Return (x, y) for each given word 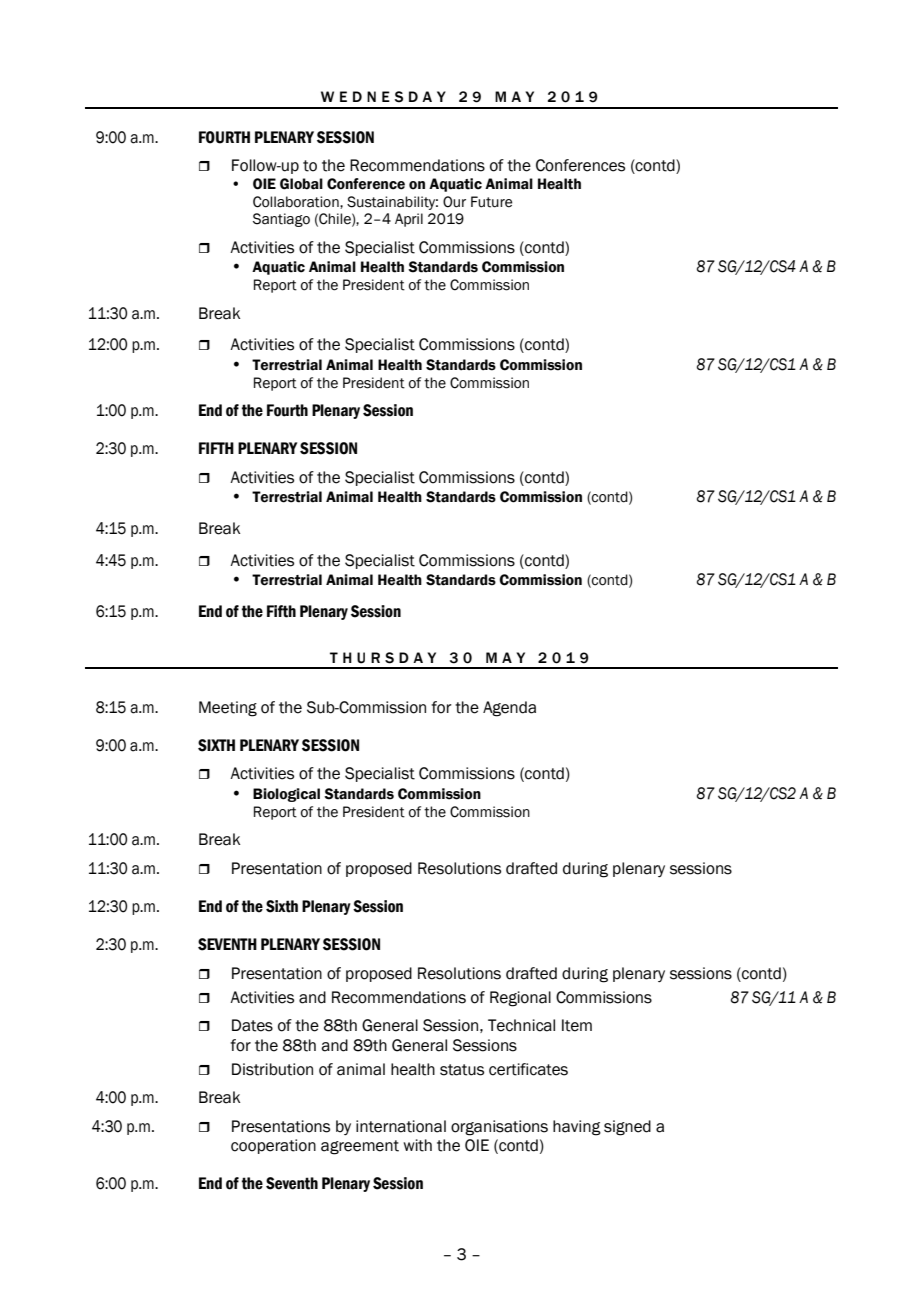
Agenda (509, 709)
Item (577, 1025)
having (577, 1128)
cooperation (273, 1146)
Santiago (281, 220)
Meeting (228, 709)
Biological (286, 795)
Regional (520, 999)
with (417, 1145)
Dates (252, 1025)
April (409, 220)
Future (491, 202)
